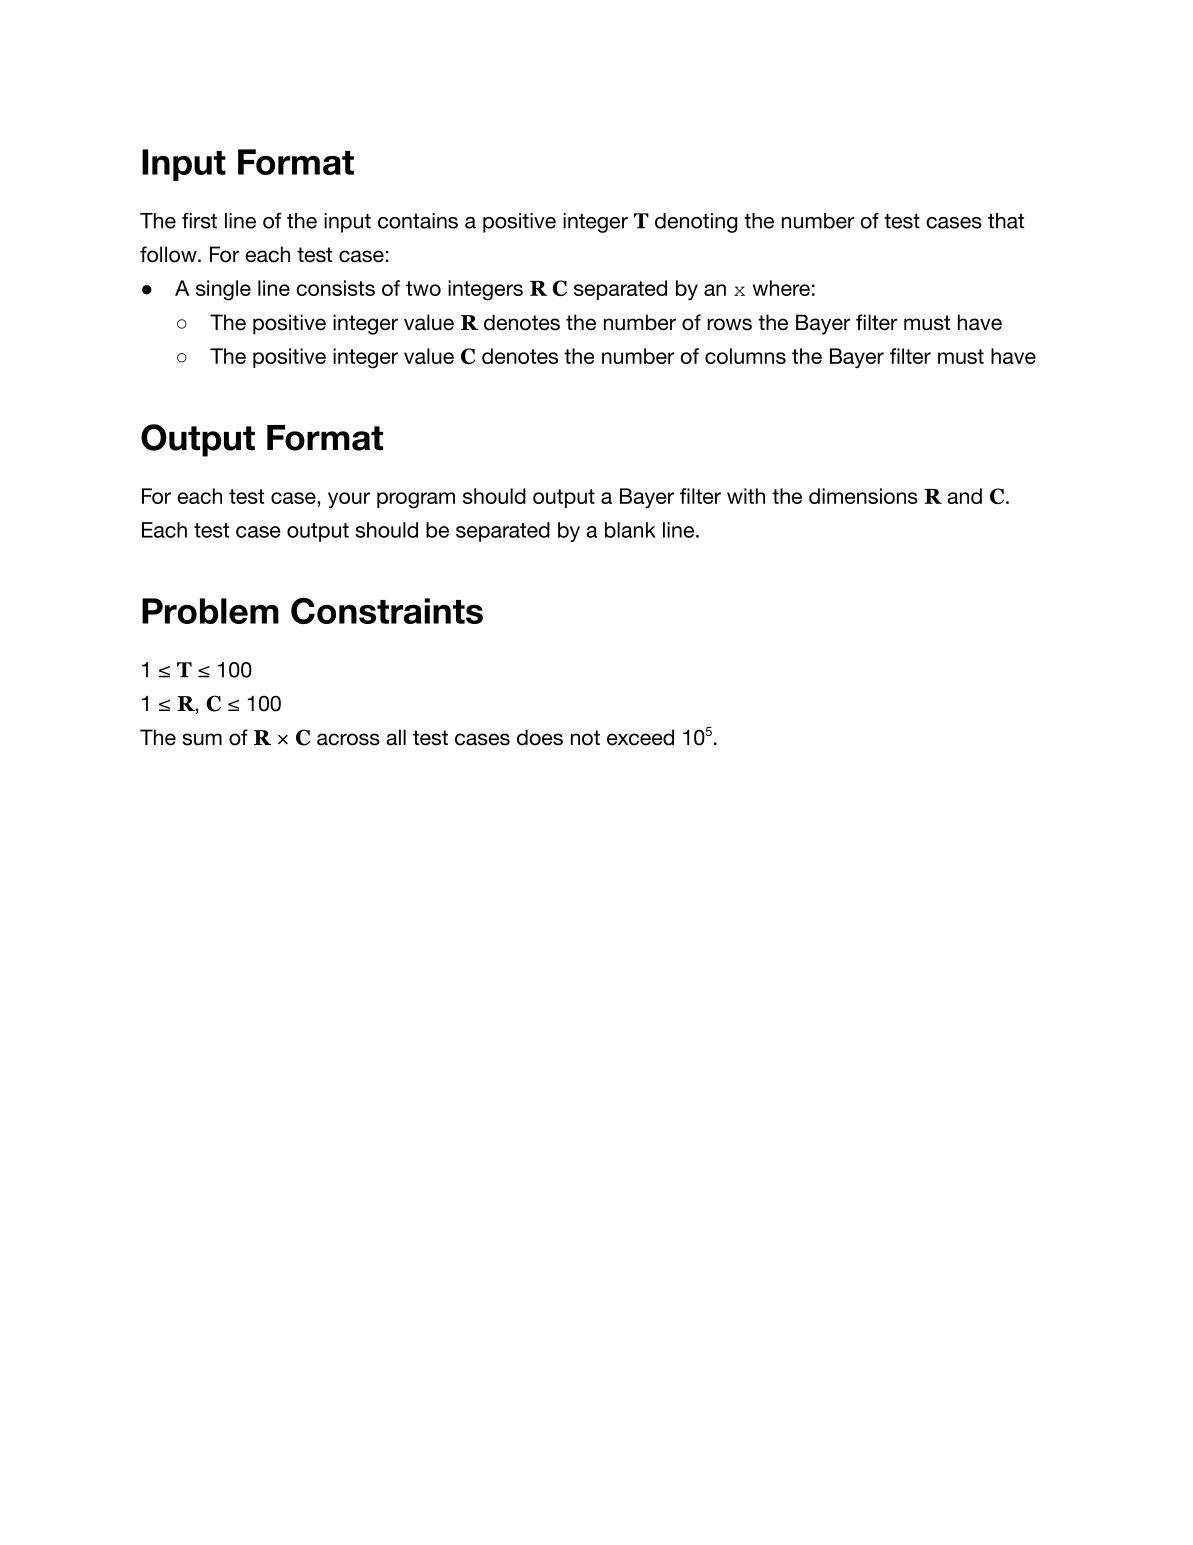 The width and height of the page is (1193, 1545). What do you see at coordinates (199, 220) in the page?
I see `first` at bounding box center [199, 220].
